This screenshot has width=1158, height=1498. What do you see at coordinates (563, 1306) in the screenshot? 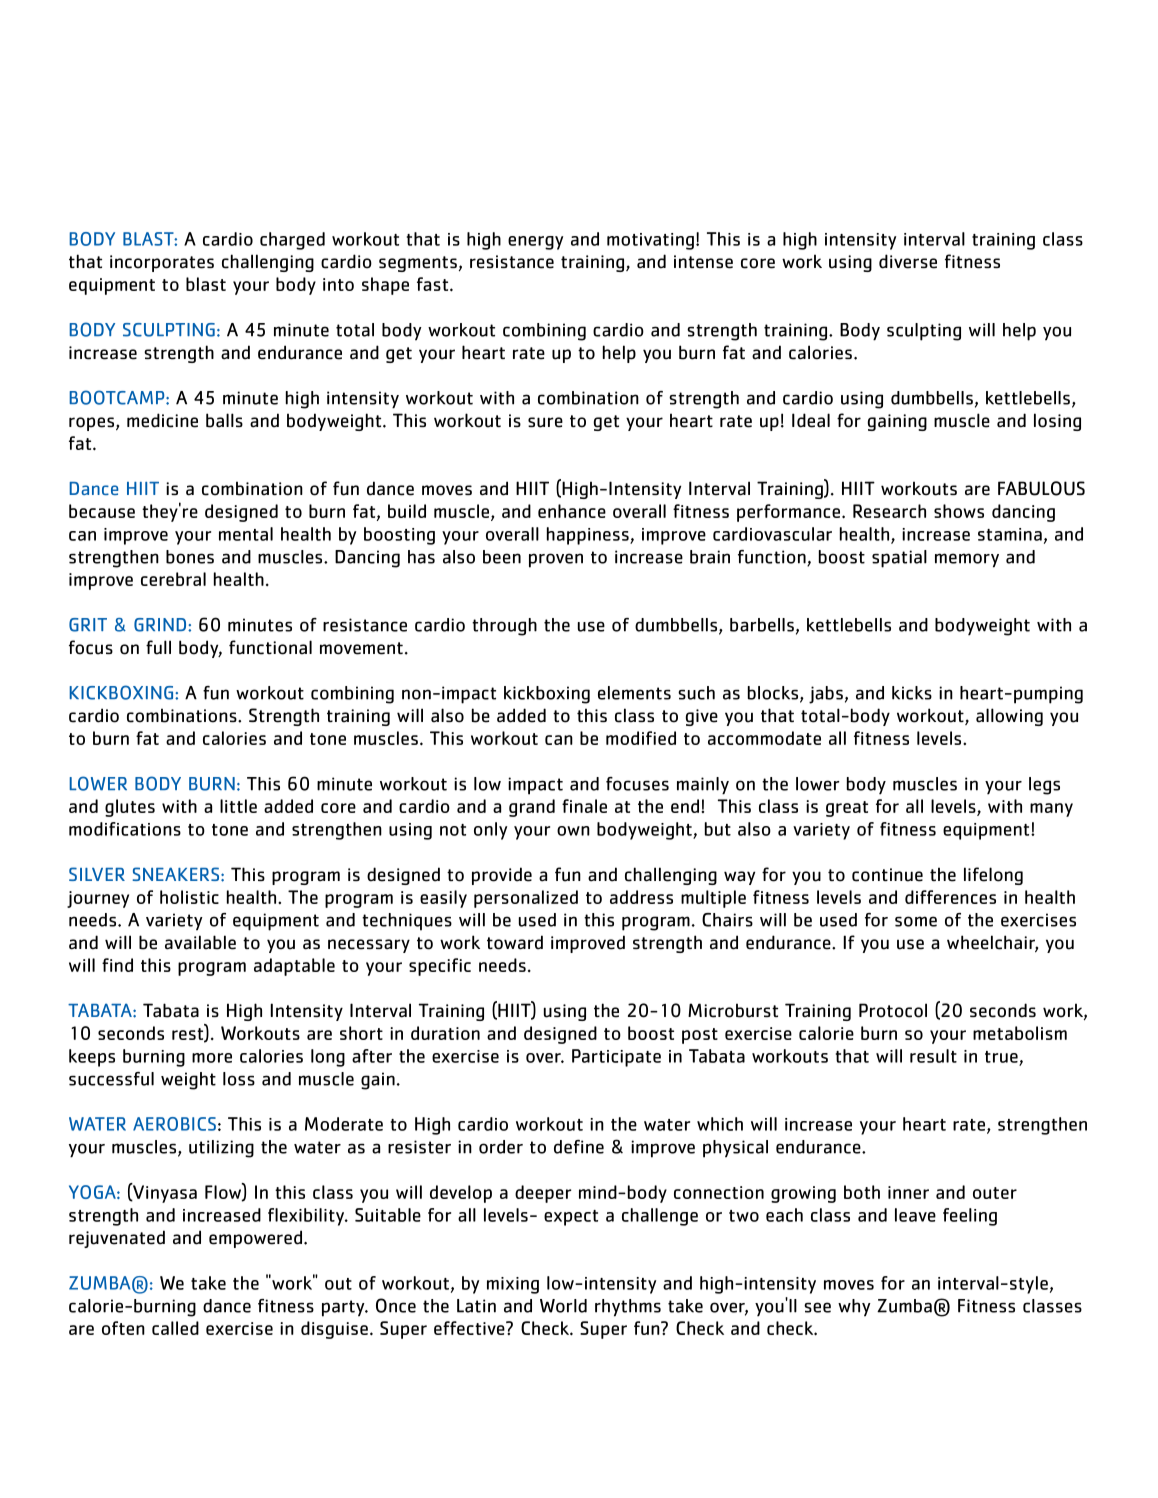
I see `World` at bounding box center [563, 1306].
